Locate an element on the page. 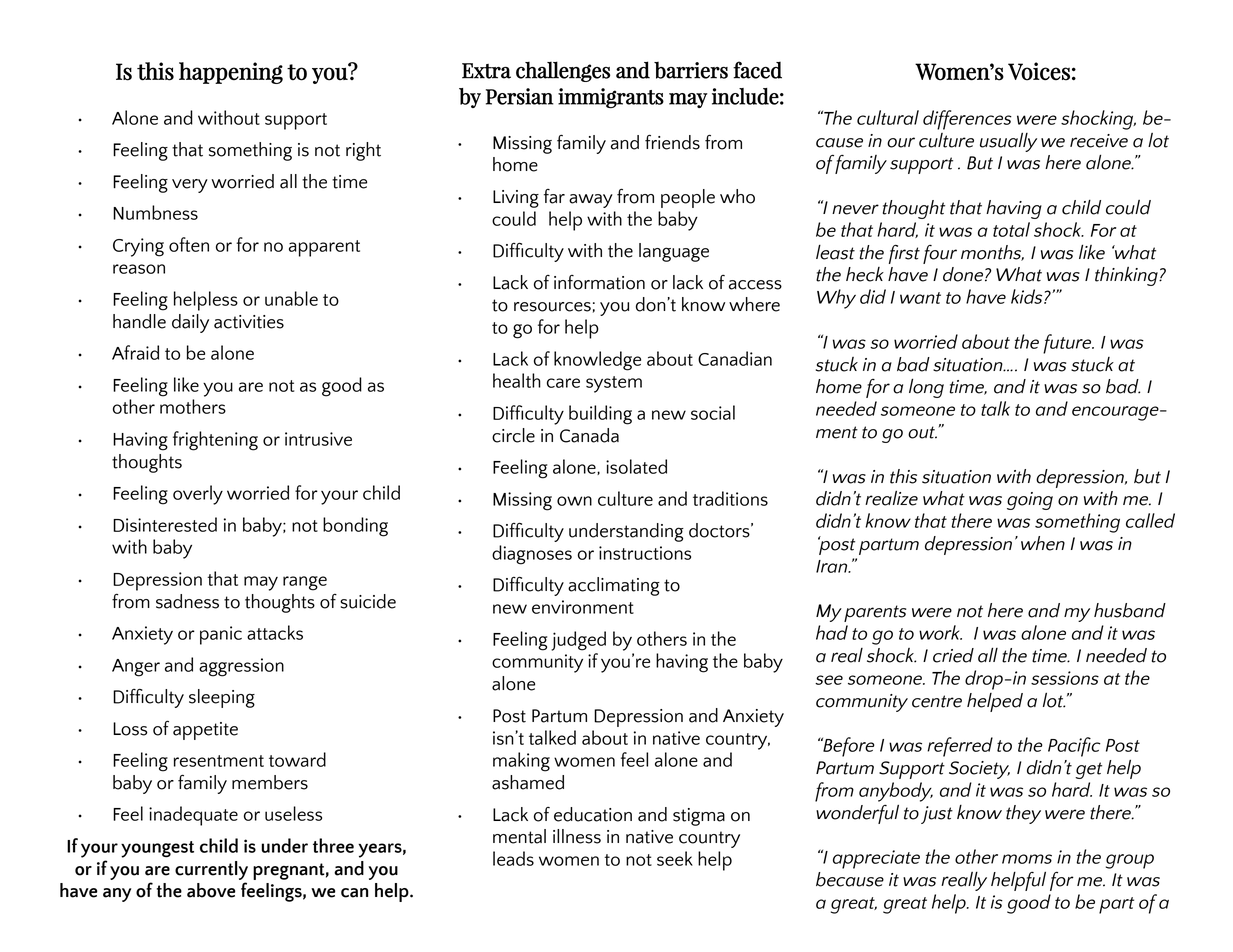  when is located at coordinates (1043, 543).
